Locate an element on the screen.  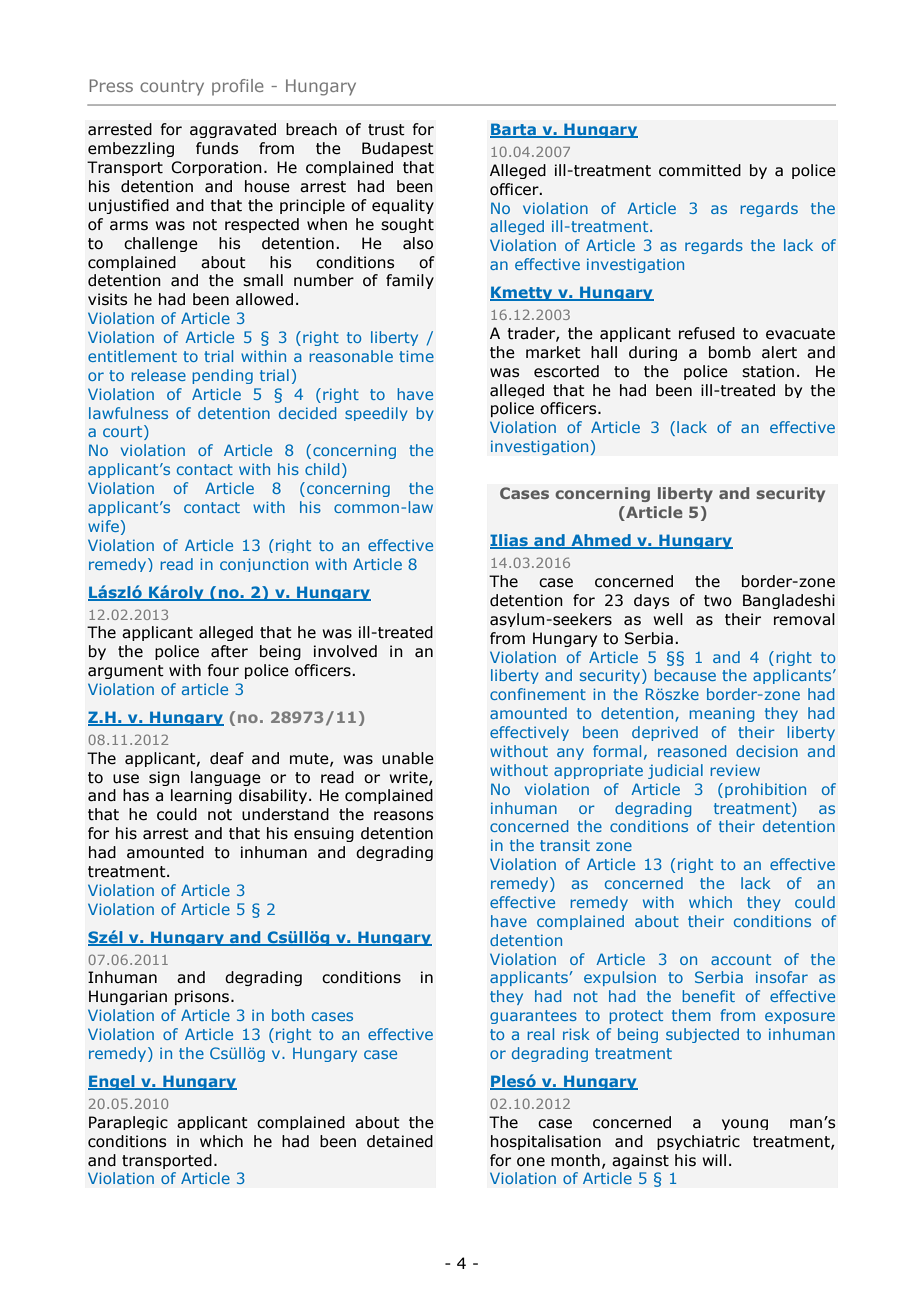
detained is located at coordinates (400, 1141).
